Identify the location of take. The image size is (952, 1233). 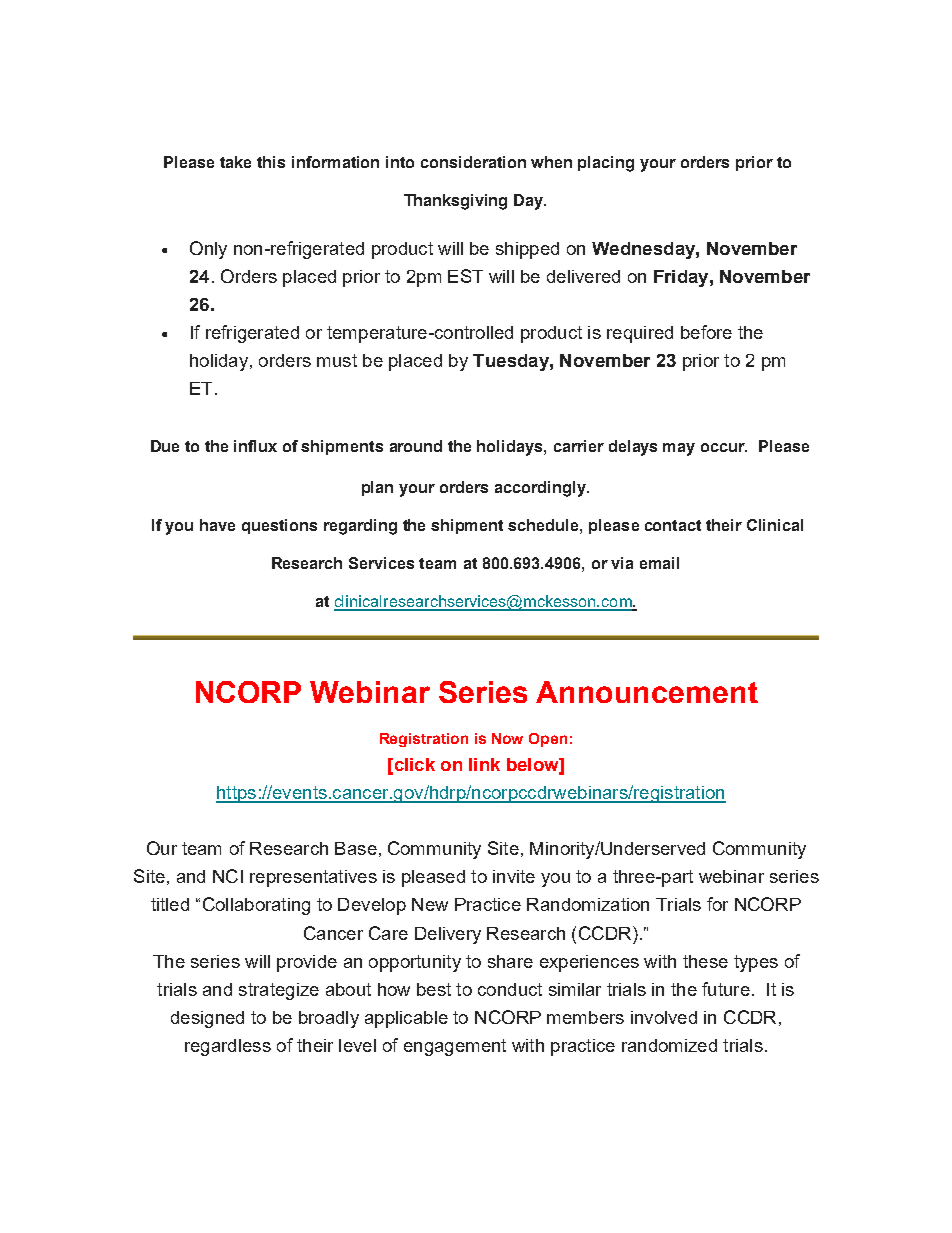
(235, 162).
